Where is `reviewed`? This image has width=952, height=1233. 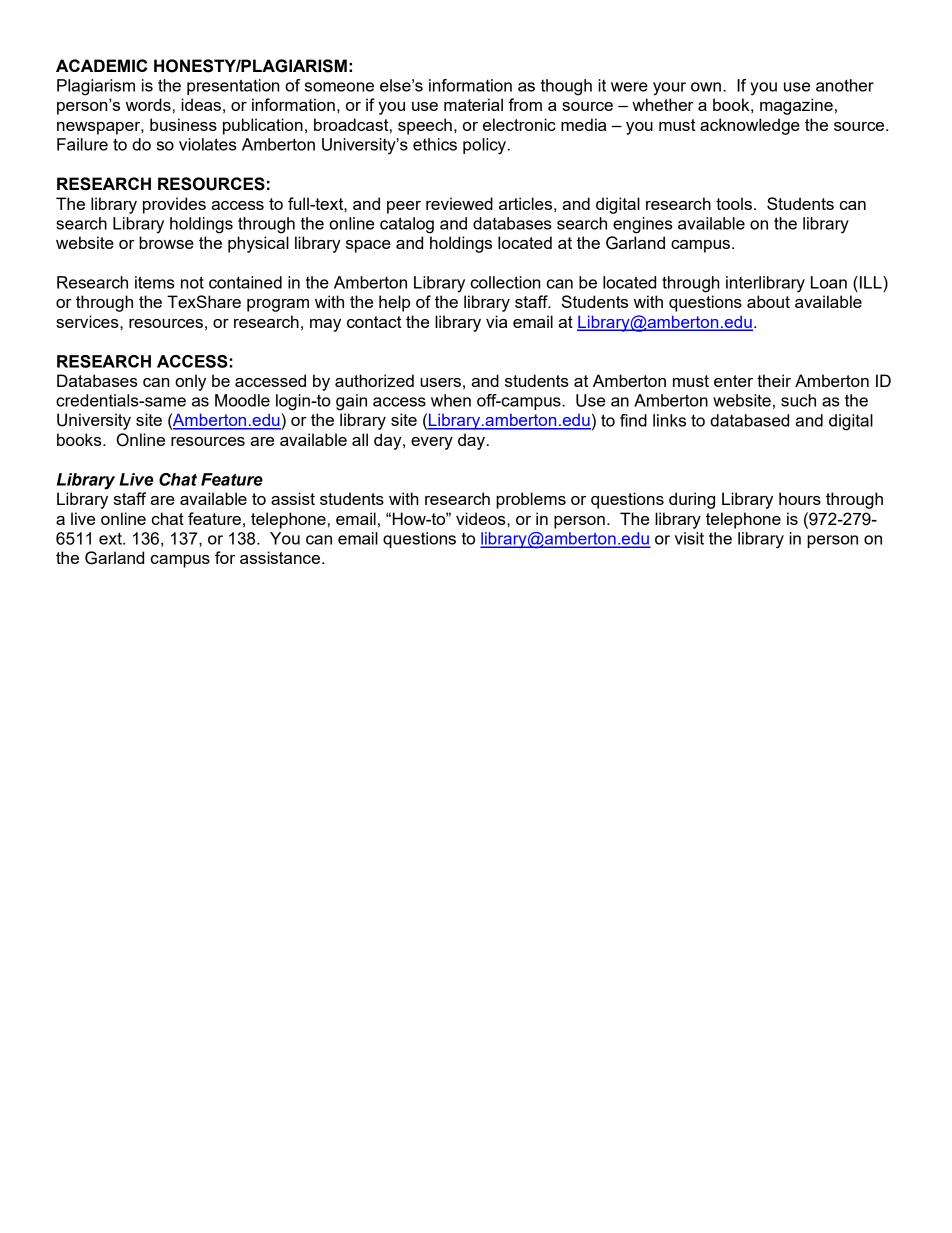
reviewed is located at coordinates (459, 203).
